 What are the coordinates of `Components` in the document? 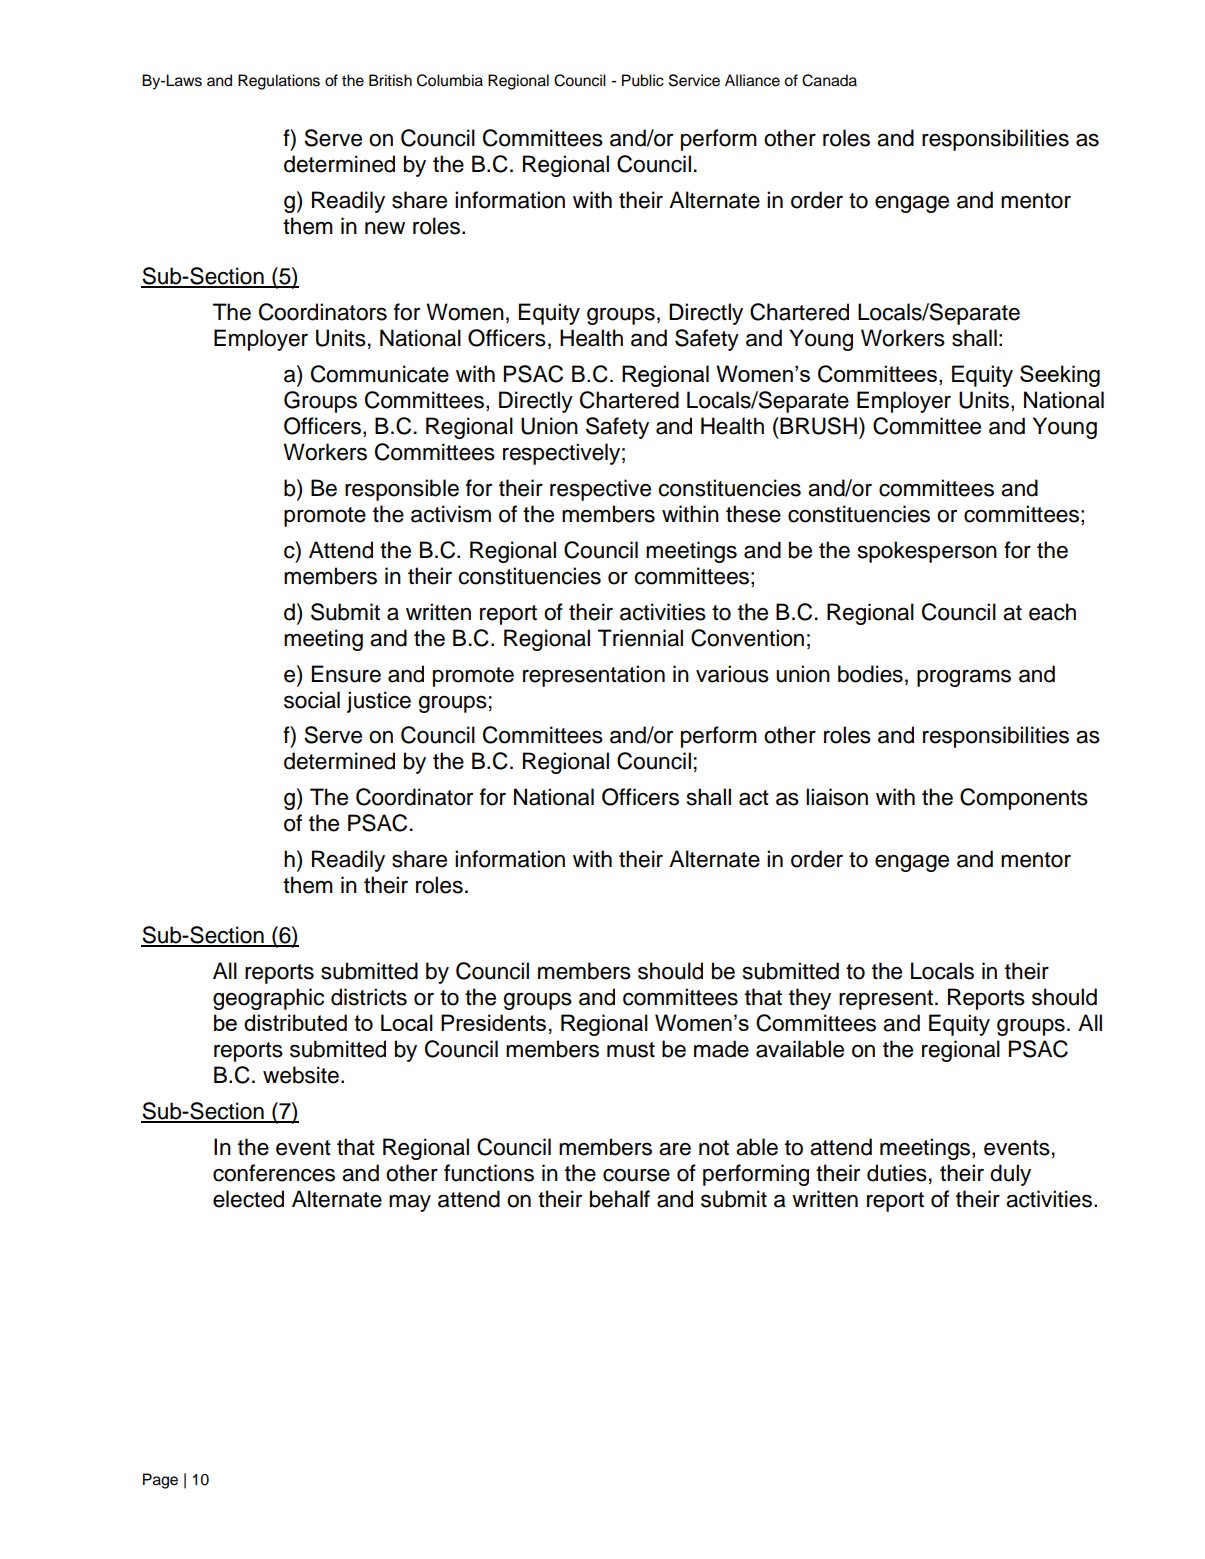 It's located at (1024, 799).
